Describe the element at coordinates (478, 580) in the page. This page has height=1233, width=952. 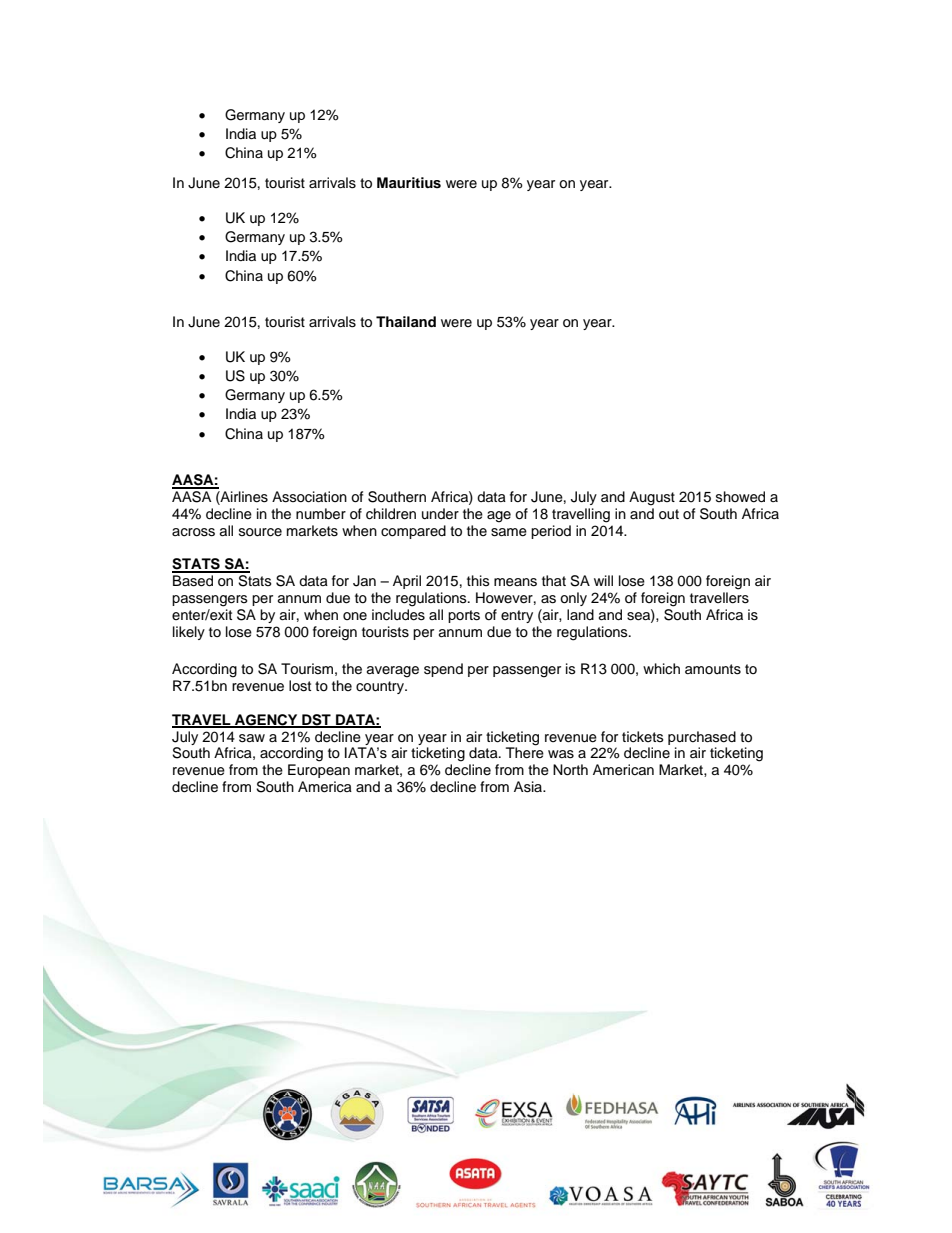
I see `this` at that location.
